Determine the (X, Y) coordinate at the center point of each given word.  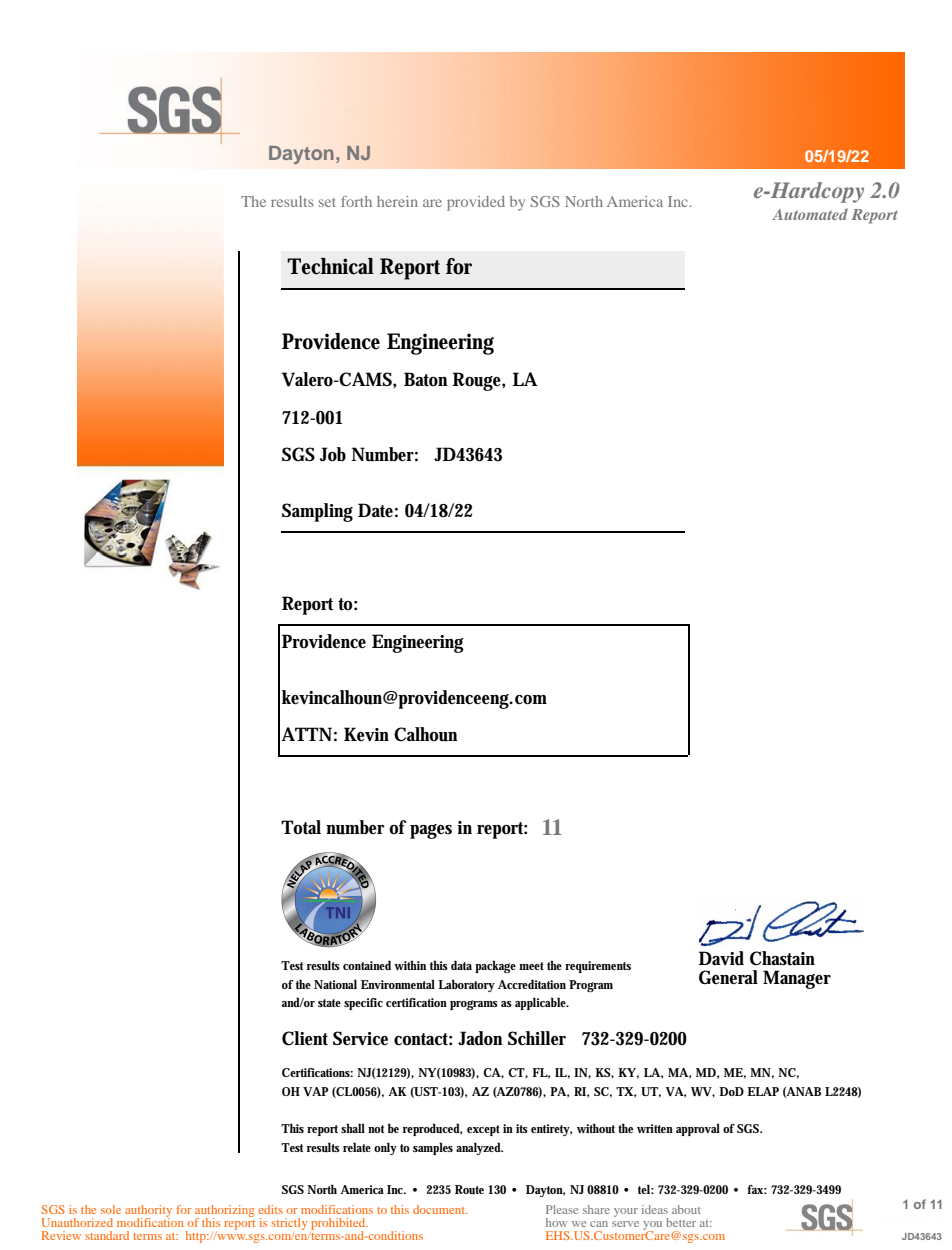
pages (431, 831)
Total (301, 827)
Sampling (317, 512)
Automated (810, 214)
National (335, 984)
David (721, 958)
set (327, 202)
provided (476, 203)
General (728, 977)
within (410, 965)
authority (148, 1212)
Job (333, 454)
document (440, 1209)
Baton (425, 379)
